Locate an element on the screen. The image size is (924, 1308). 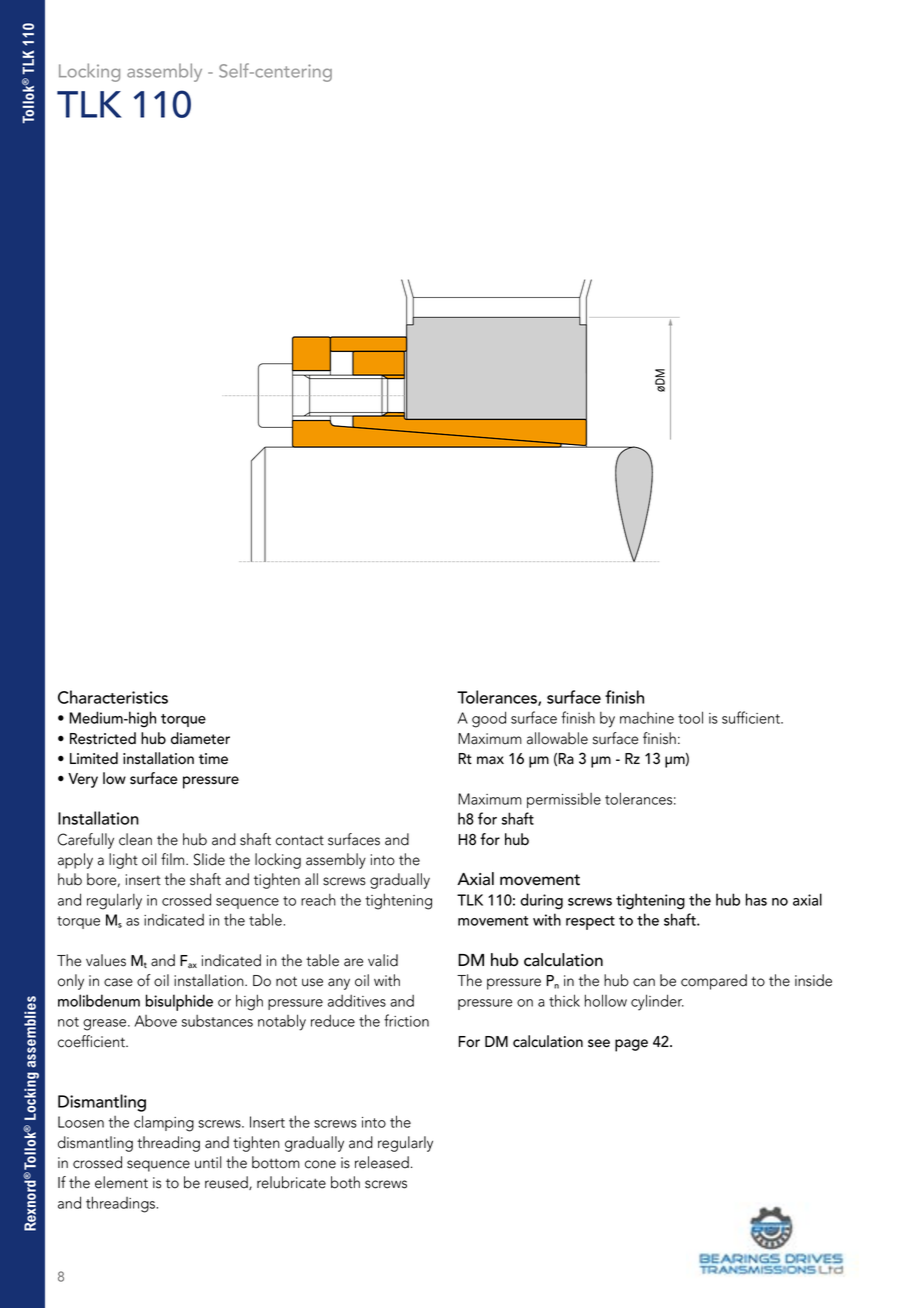
valid is located at coordinates (383, 960).
